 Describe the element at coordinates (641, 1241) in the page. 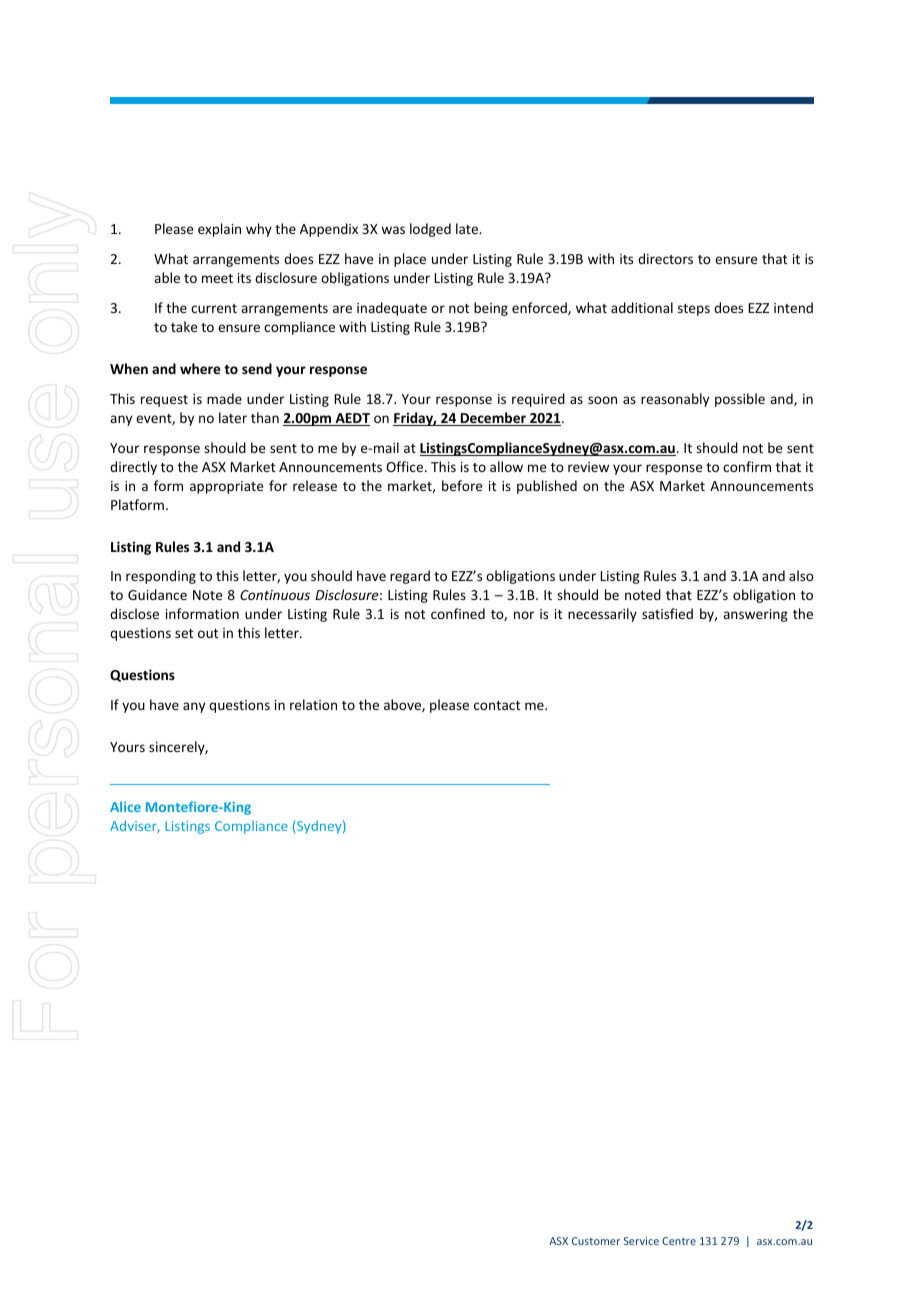

I see `Service` at that location.
